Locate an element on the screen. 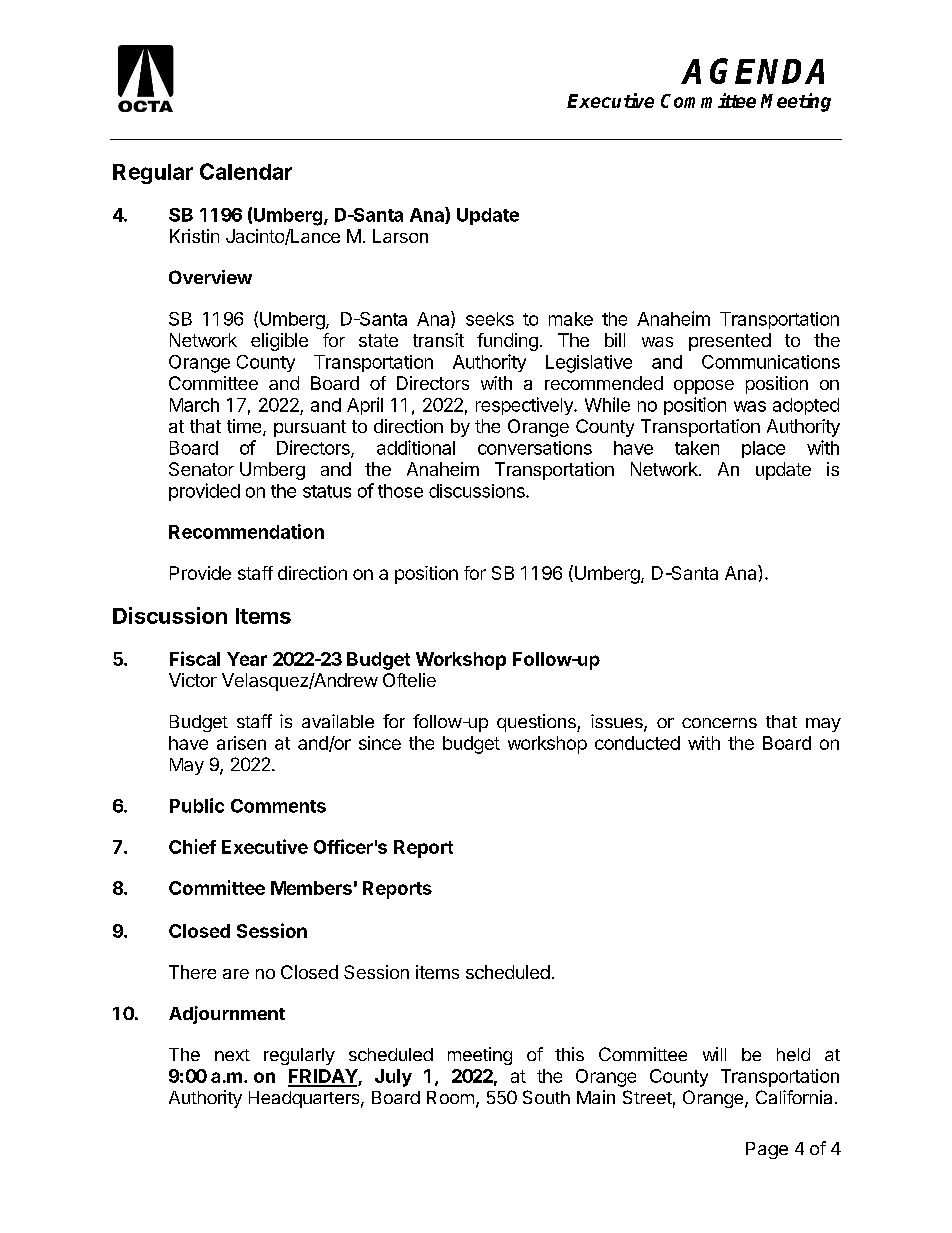  concerns is located at coordinates (719, 723).
